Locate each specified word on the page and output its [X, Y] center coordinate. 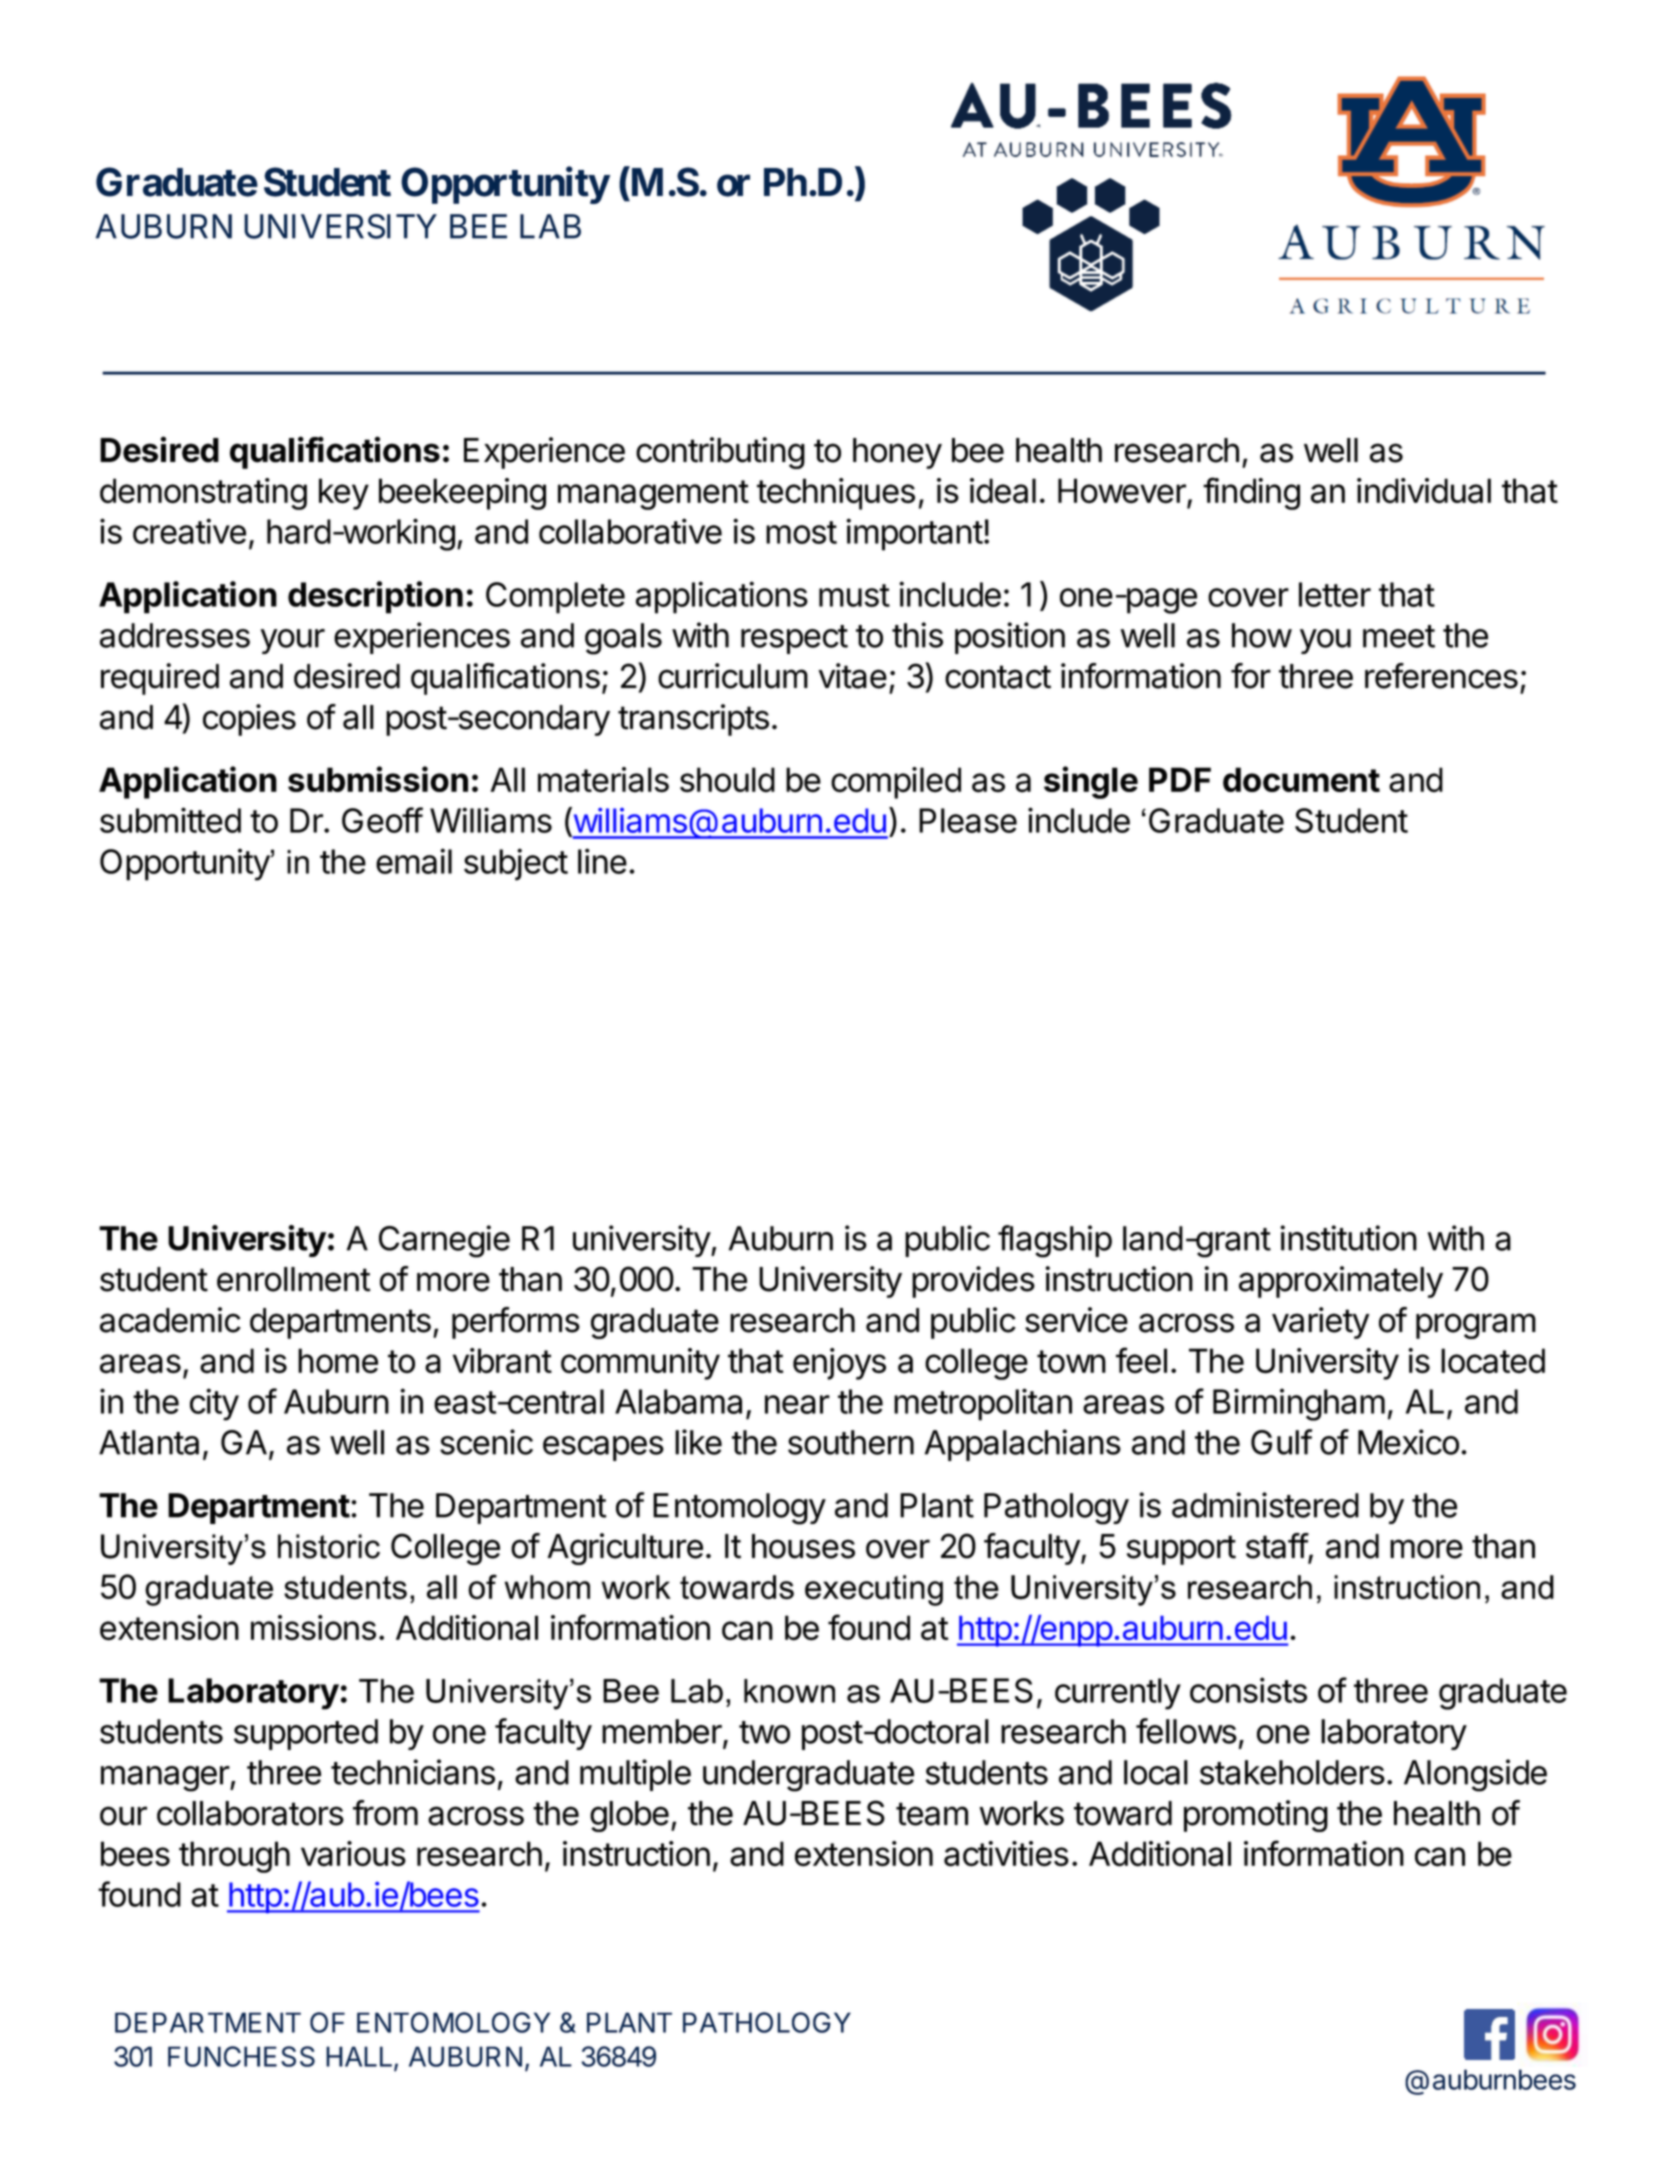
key [344, 494]
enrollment [294, 1279]
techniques [836, 494]
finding [1251, 493]
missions [313, 1628]
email [414, 861]
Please [968, 820]
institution [1348, 1238]
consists [1248, 1690]
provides [973, 1282]
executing [874, 1590]
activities [1006, 1854]
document [1301, 779]
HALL [360, 2057]
